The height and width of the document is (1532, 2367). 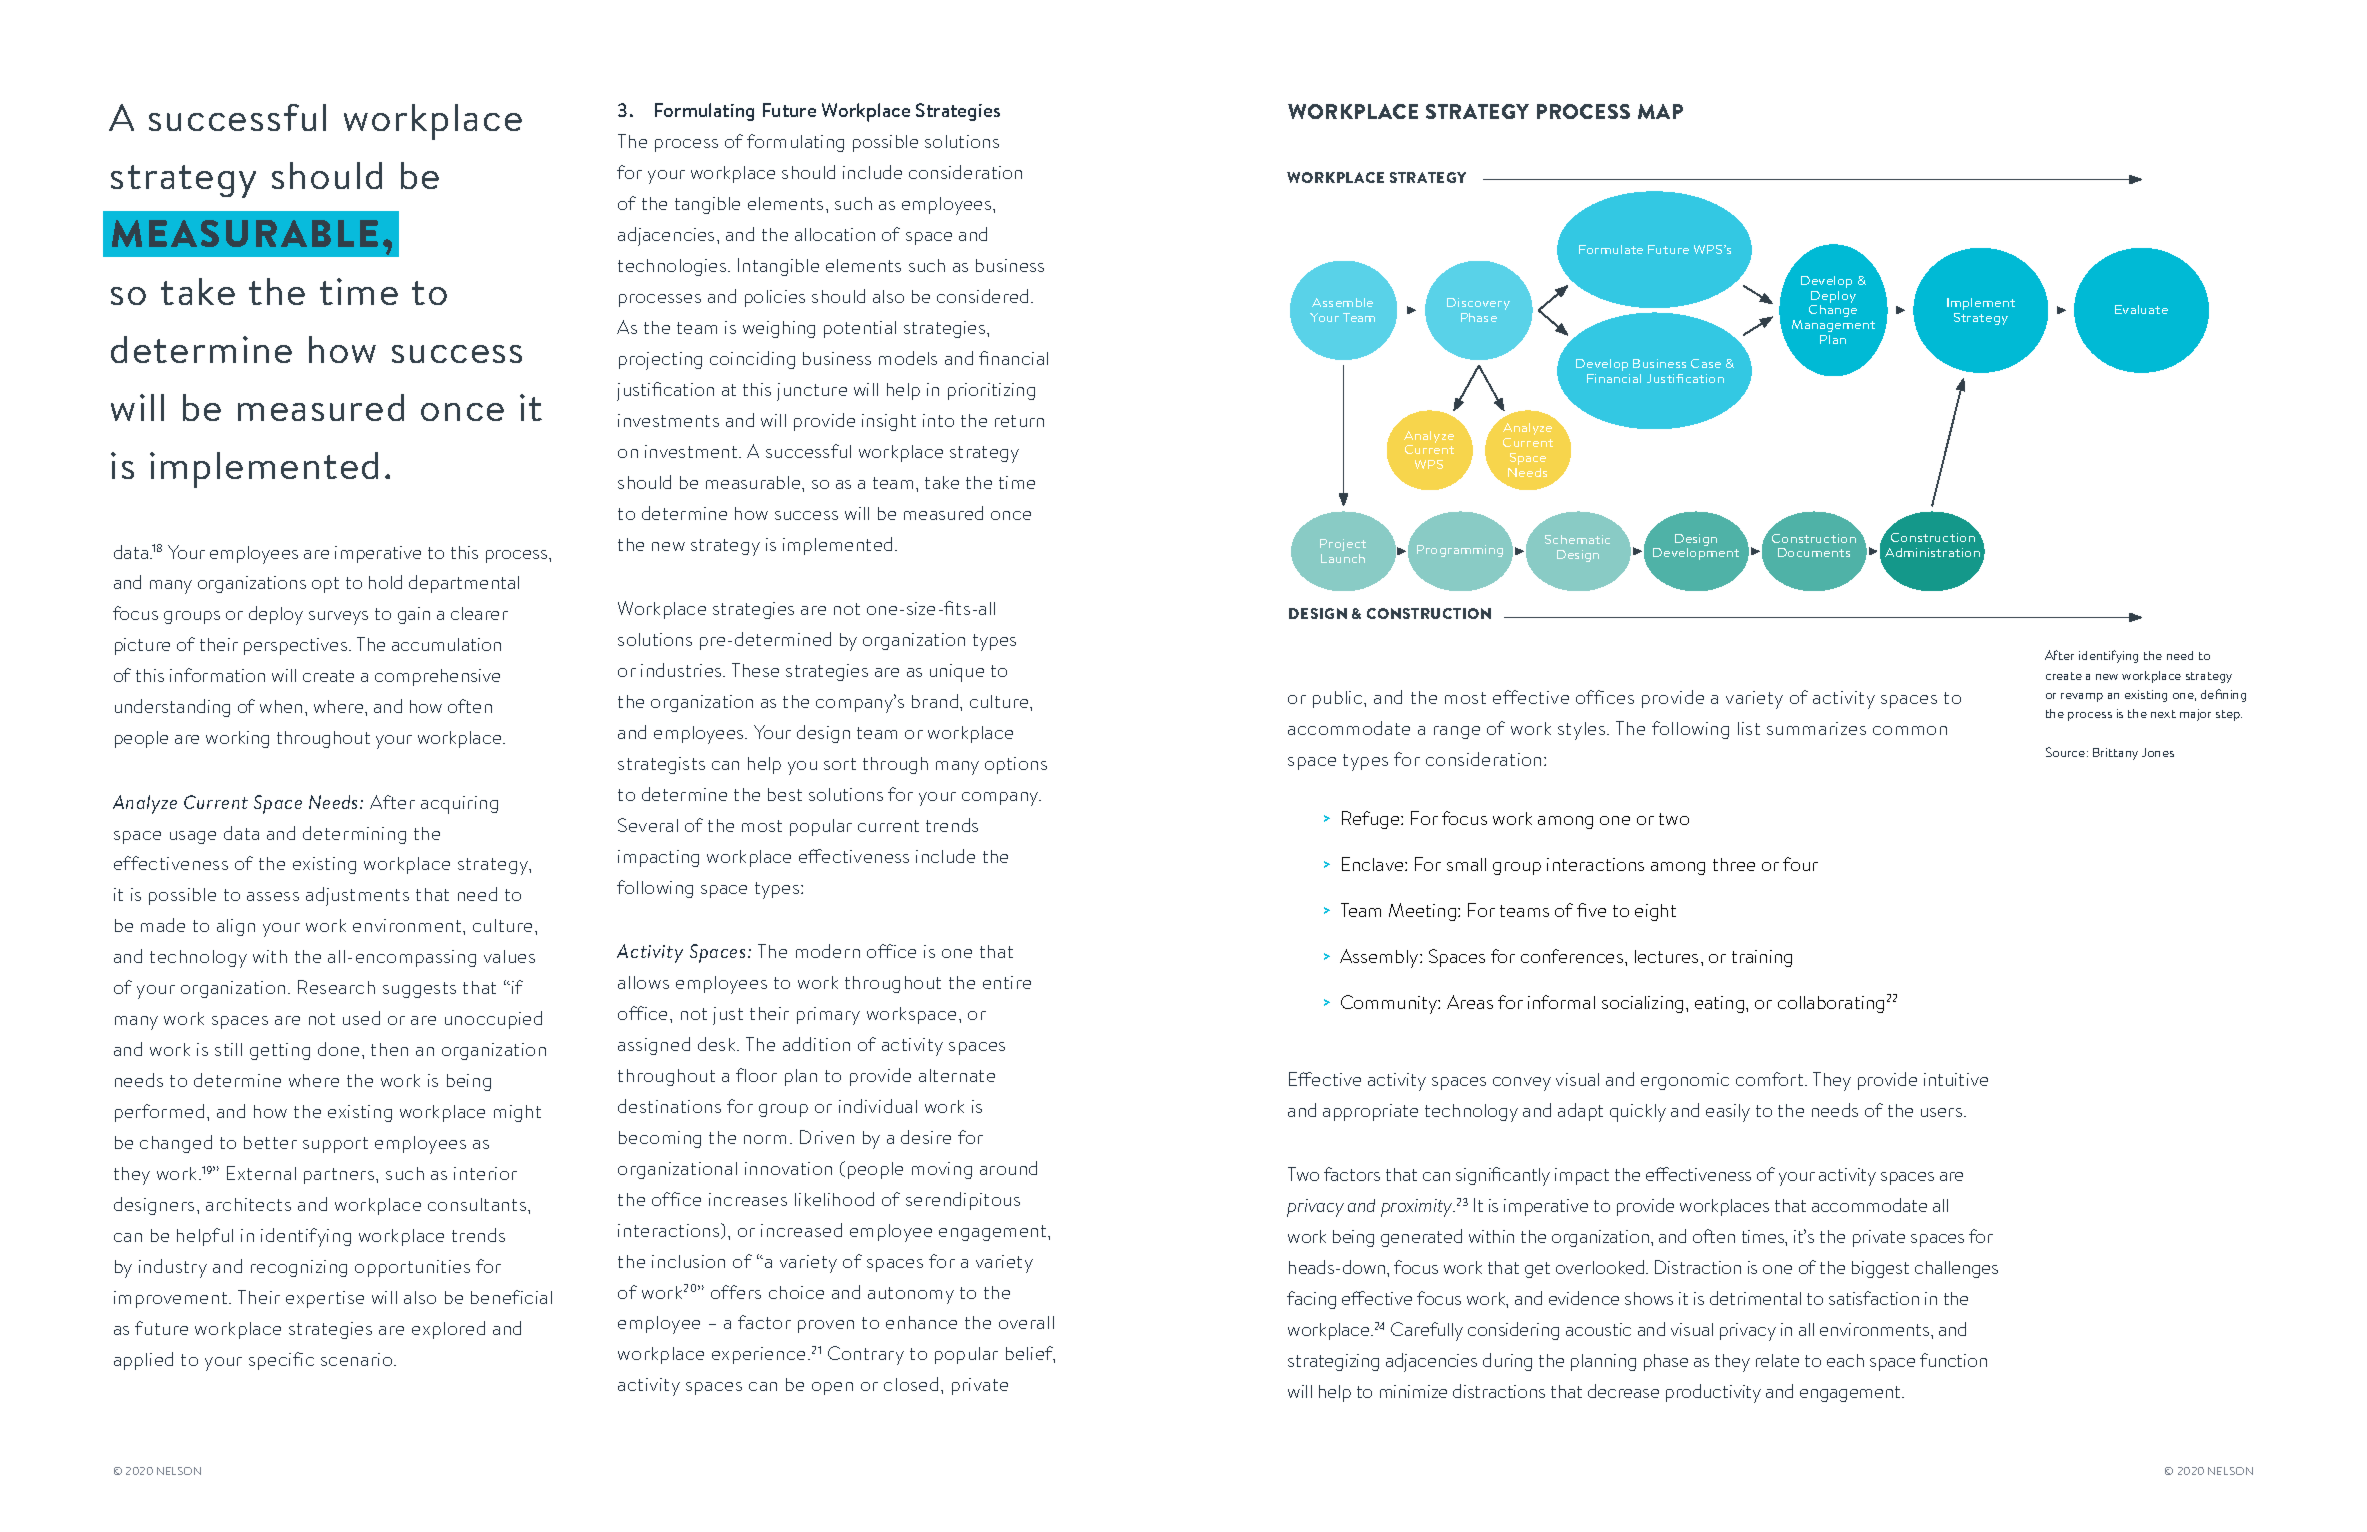 What do you see at coordinates (1374, 864) in the document?
I see `Enclave` at bounding box center [1374, 864].
